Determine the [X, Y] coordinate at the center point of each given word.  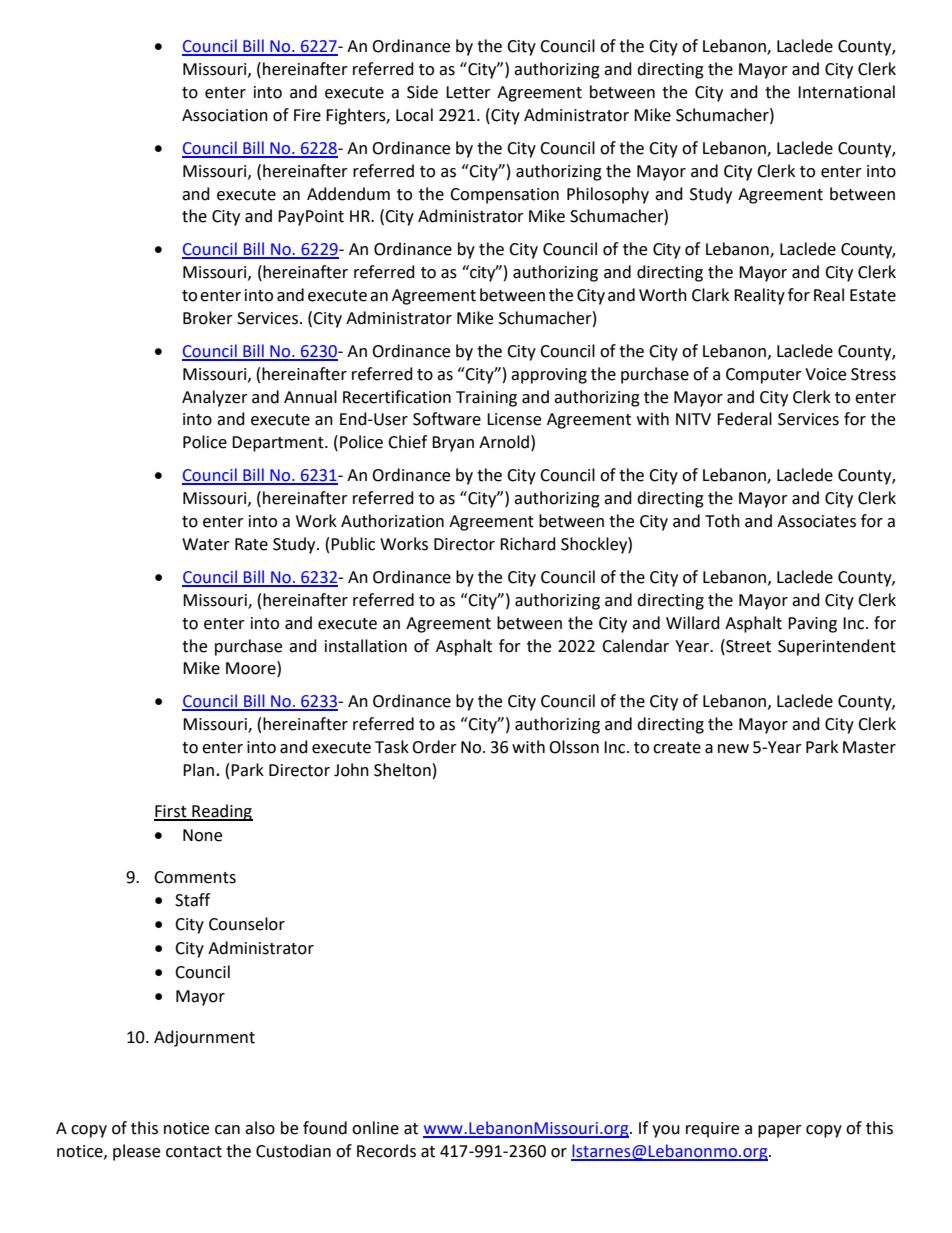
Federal [744, 419]
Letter [468, 92]
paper [780, 1131]
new [733, 749]
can [227, 1130]
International [846, 92]
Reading [221, 812]
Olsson [574, 747]
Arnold [504, 442]
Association [225, 115]
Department [279, 444]
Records [386, 1151]
